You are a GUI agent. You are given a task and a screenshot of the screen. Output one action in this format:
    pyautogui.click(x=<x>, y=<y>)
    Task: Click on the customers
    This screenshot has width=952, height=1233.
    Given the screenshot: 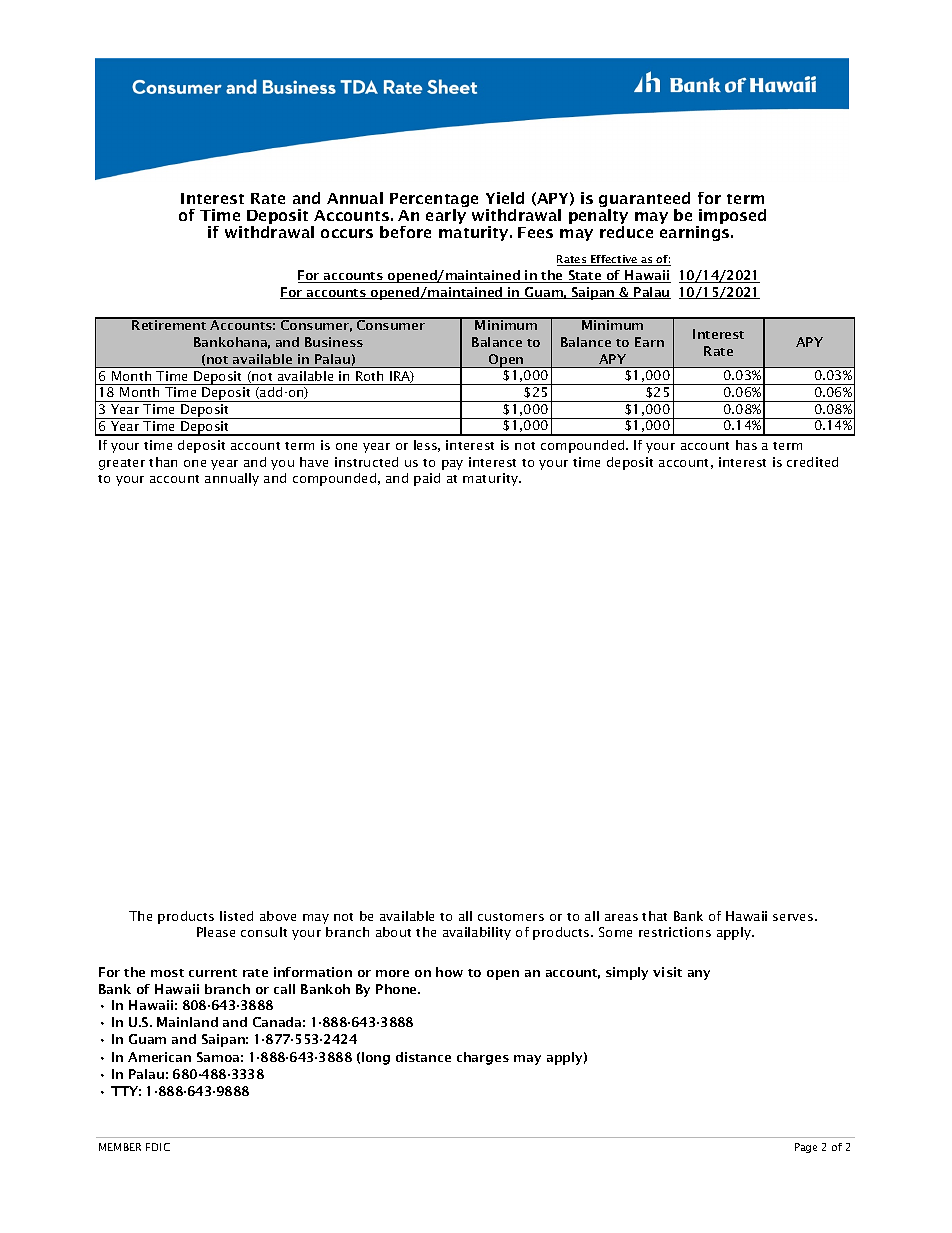 What is the action you would take?
    pyautogui.click(x=511, y=917)
